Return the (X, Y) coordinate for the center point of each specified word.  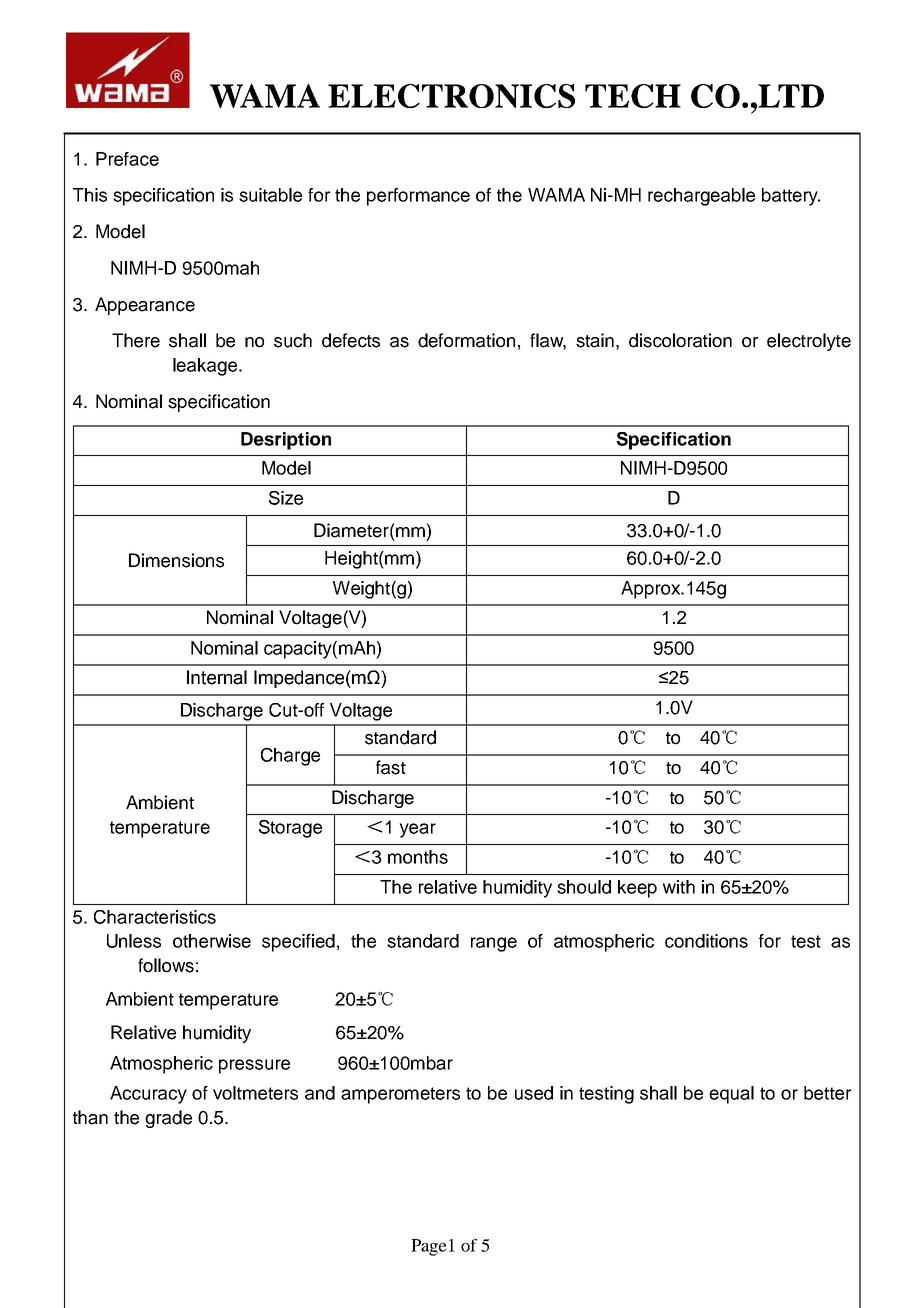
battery (791, 197)
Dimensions (176, 560)
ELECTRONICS (451, 96)
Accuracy (148, 1095)
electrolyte (809, 342)
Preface (127, 159)
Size (286, 498)
